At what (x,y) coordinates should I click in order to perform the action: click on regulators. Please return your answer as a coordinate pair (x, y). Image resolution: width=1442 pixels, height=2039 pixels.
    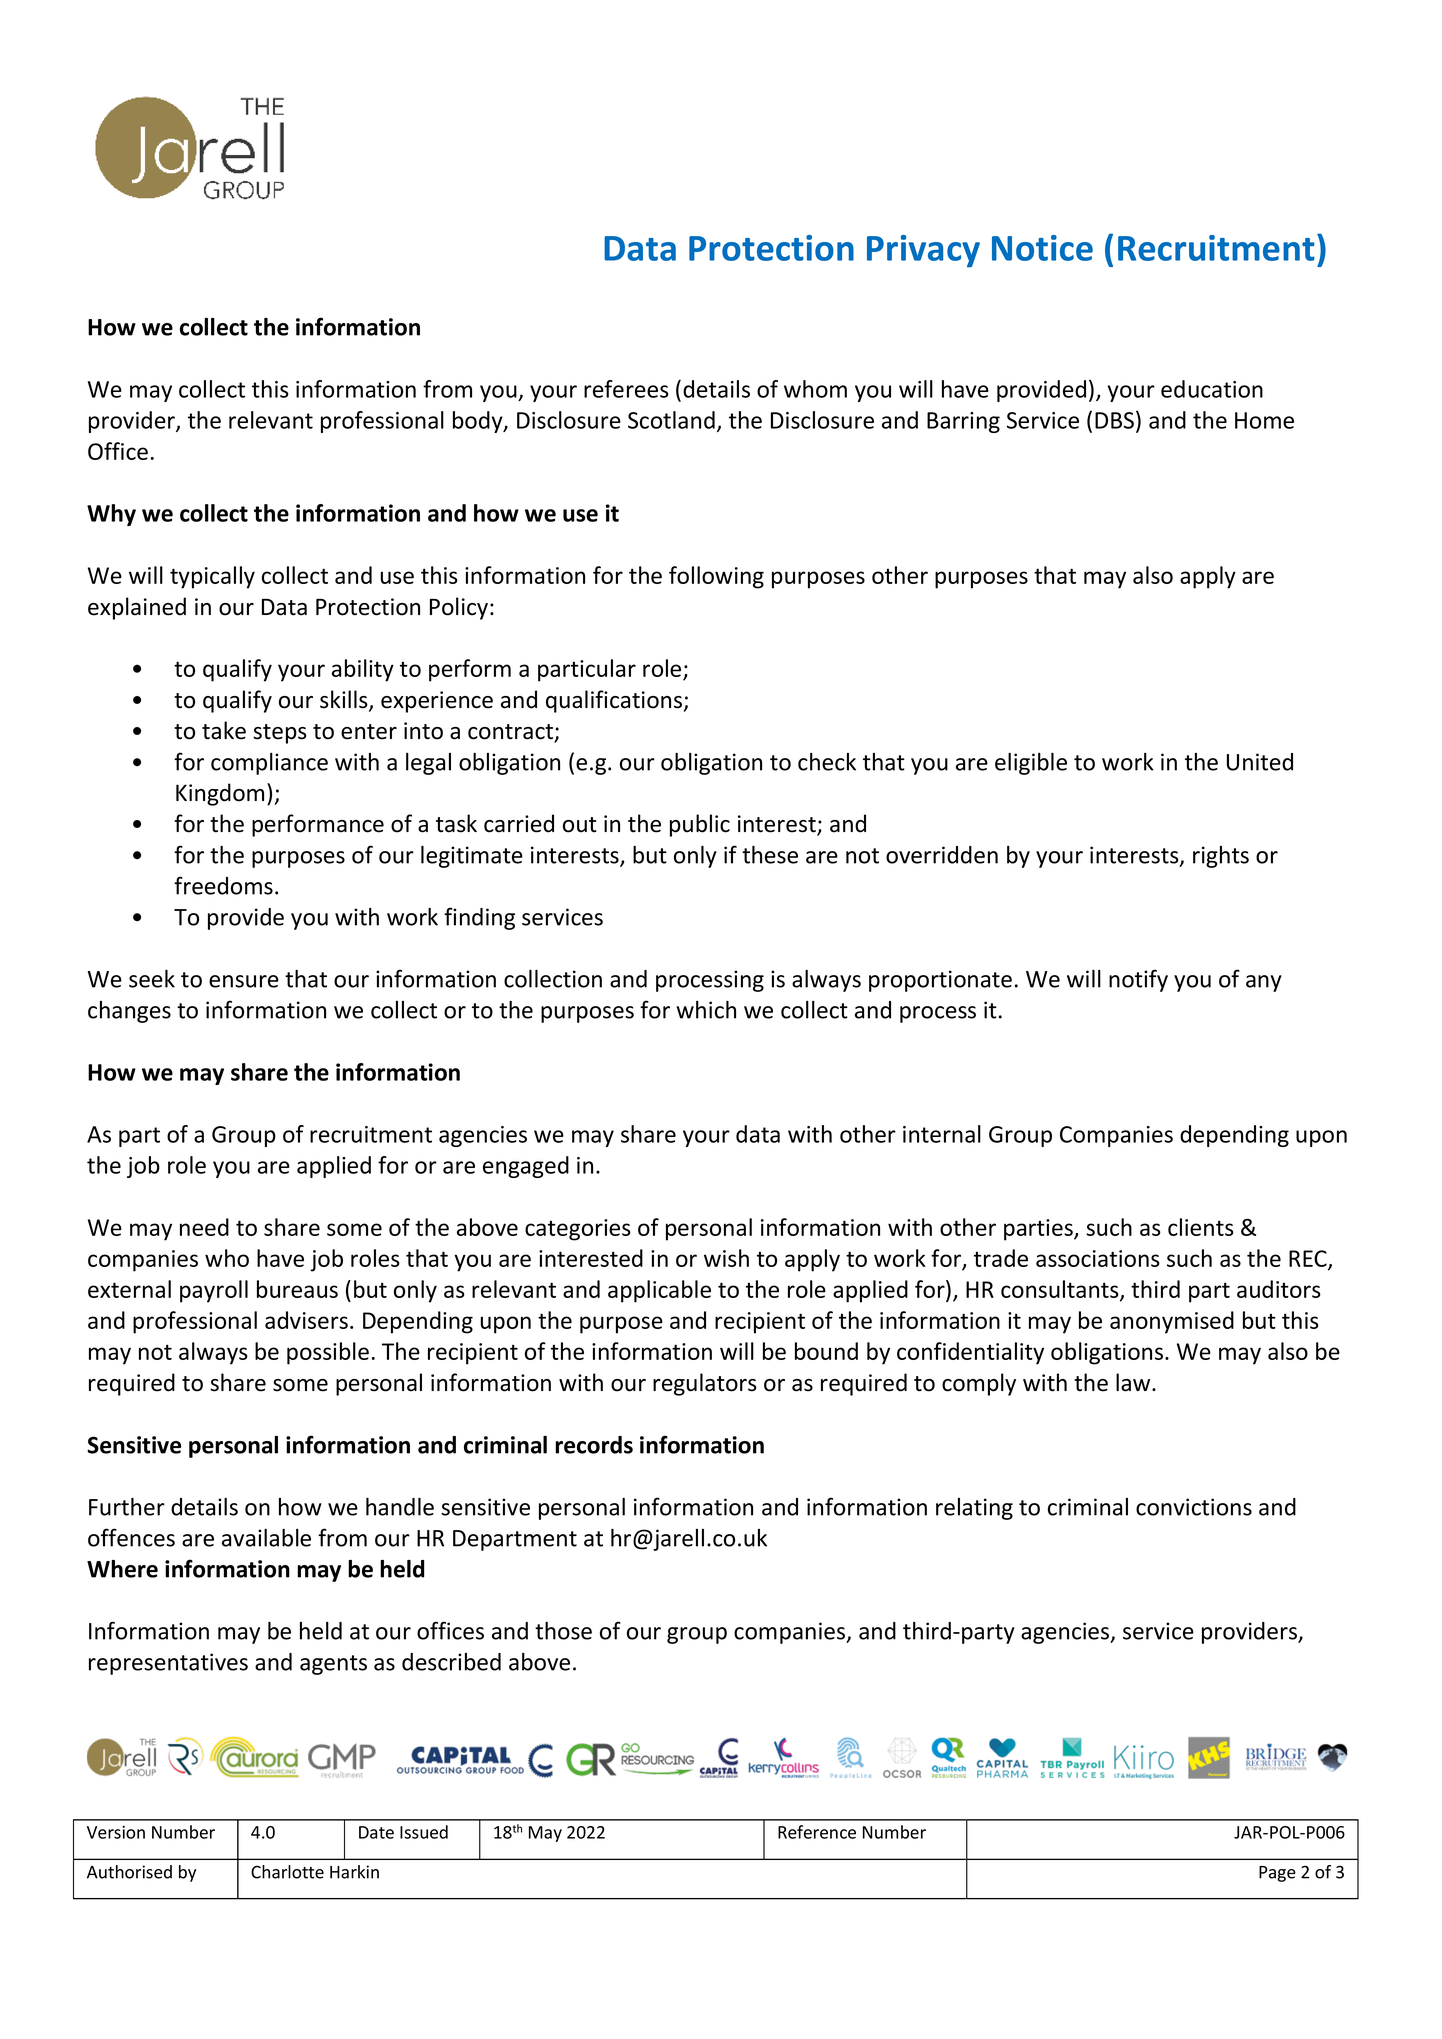
    Looking at the image, I should click on (705, 1384).
